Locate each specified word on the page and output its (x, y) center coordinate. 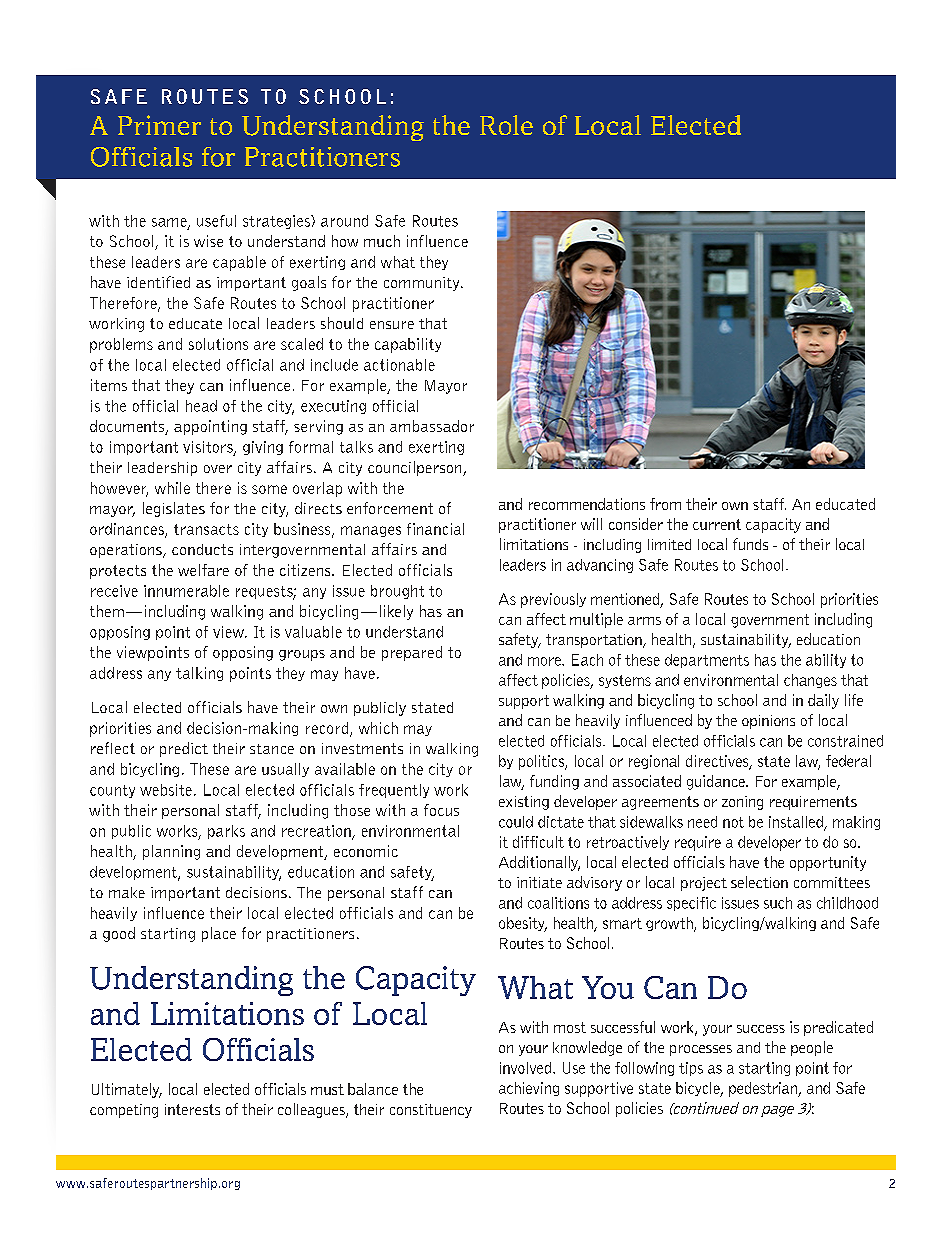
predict (184, 749)
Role (506, 125)
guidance (717, 782)
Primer (159, 125)
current (717, 524)
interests (192, 1109)
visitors (209, 448)
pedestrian (764, 1089)
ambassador (432, 426)
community (423, 284)
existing (524, 803)
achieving (529, 1089)
